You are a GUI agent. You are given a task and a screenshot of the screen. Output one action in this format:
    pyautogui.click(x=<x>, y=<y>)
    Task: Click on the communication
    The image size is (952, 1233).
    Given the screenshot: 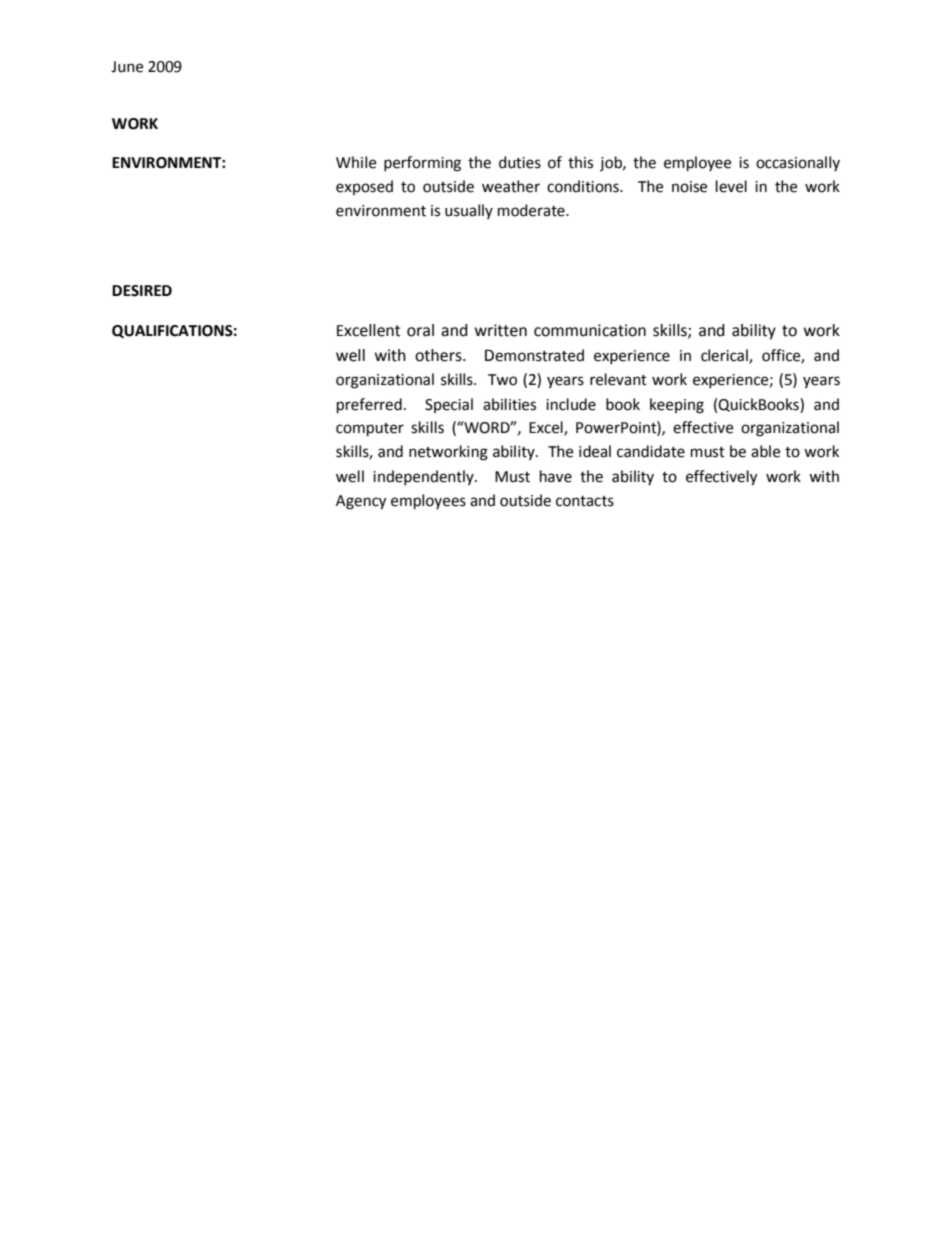 What is the action you would take?
    pyautogui.click(x=590, y=330)
